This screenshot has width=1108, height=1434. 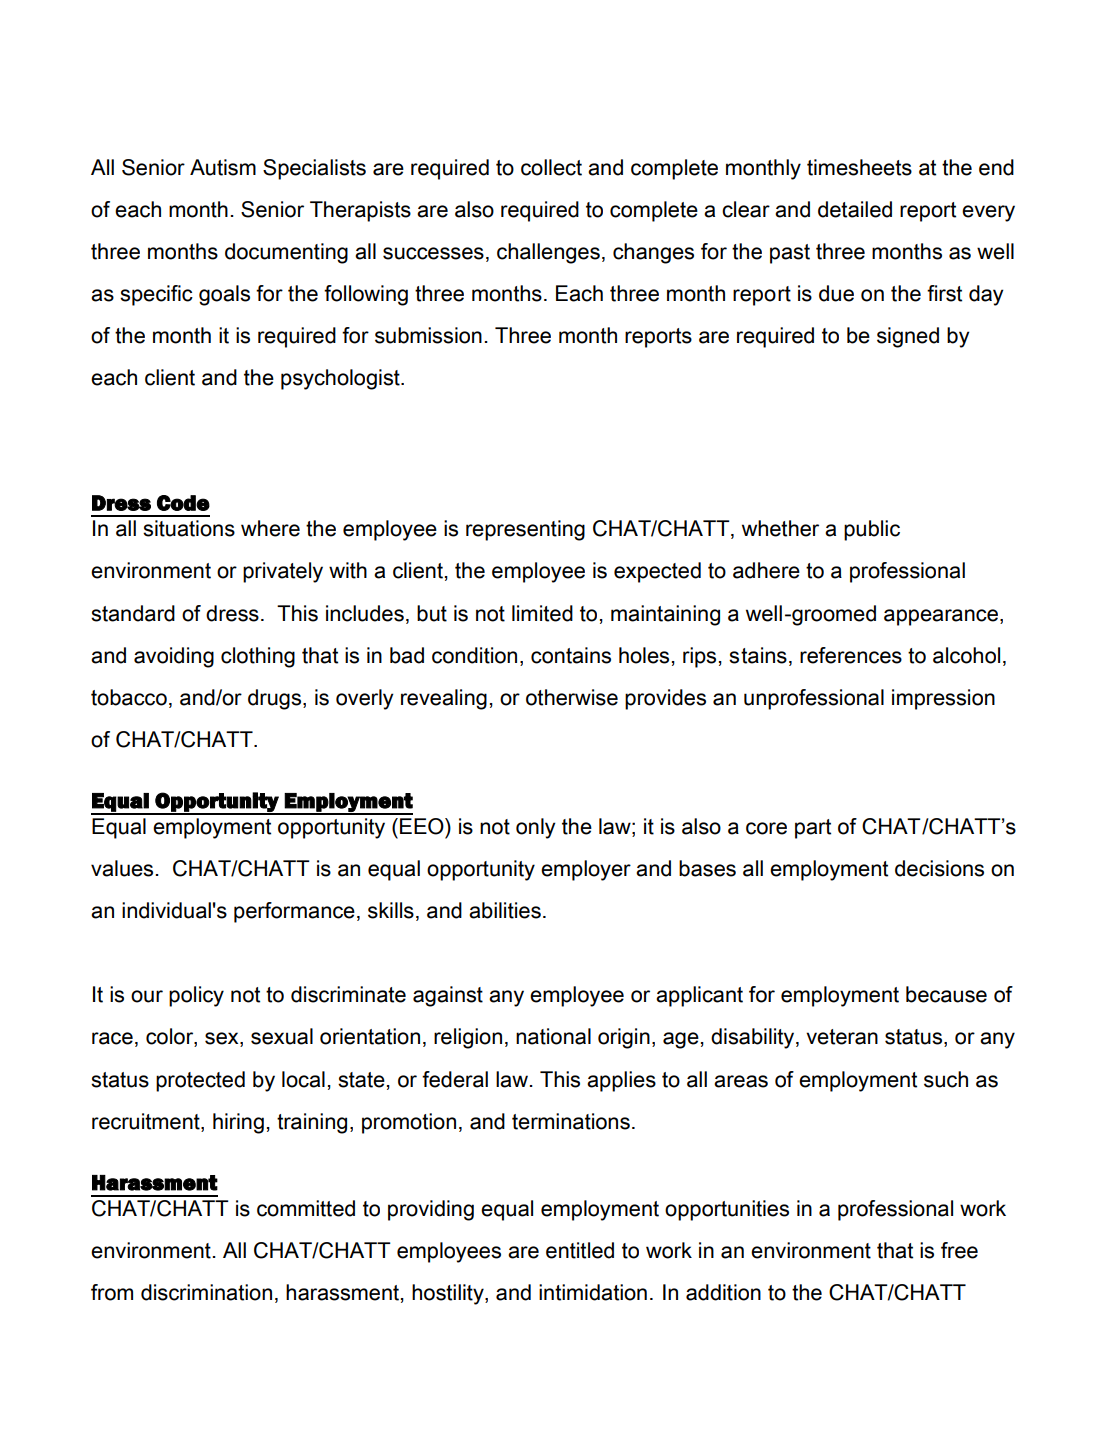 What do you see at coordinates (580, 1250) in the screenshot?
I see `entitled` at bounding box center [580, 1250].
